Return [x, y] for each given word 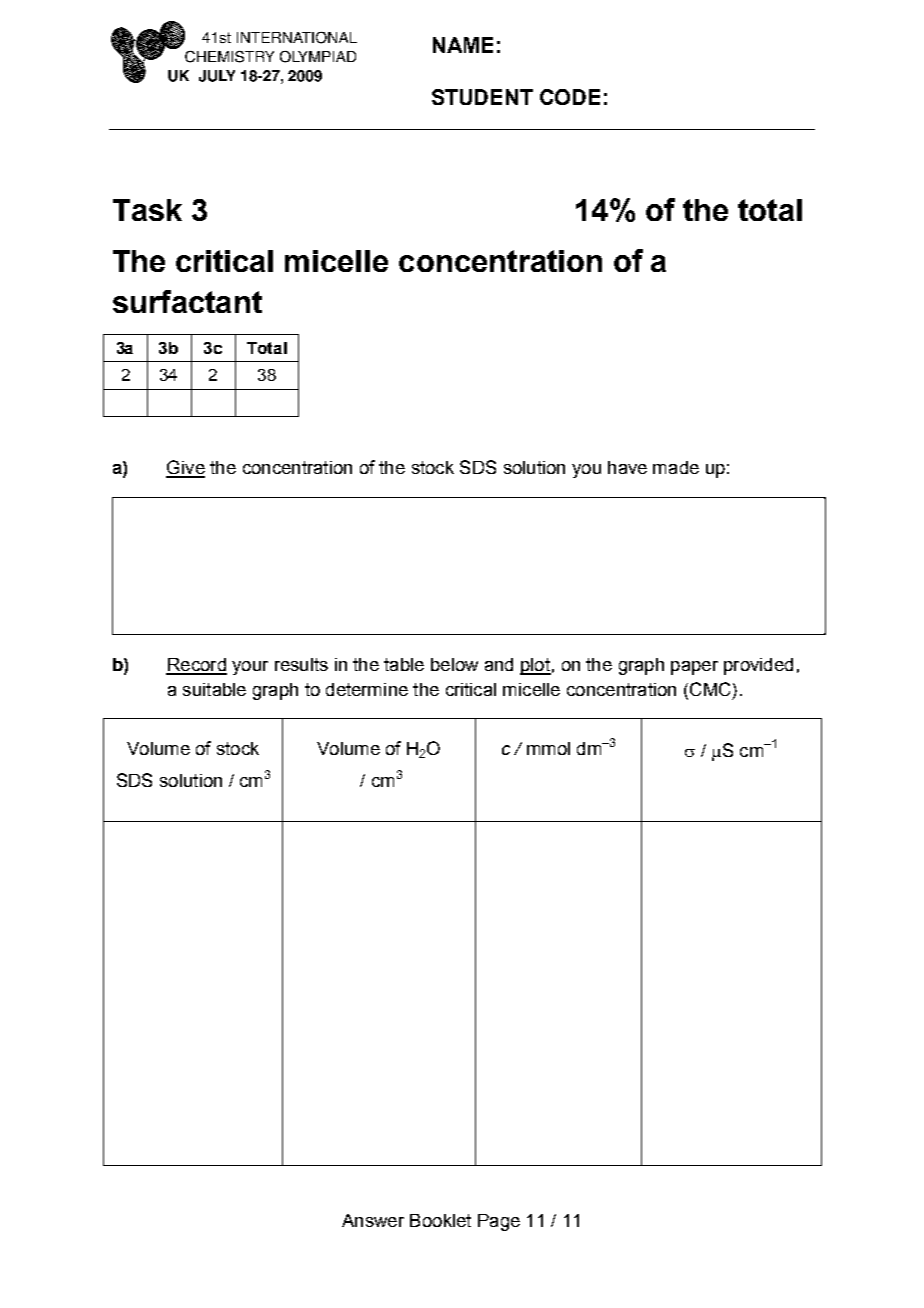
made [676, 467]
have [627, 467]
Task [147, 210]
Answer [373, 1220]
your [250, 668]
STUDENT [482, 97]
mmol [548, 748]
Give [185, 468]
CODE [570, 97]
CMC [710, 689]
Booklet [440, 1220]
